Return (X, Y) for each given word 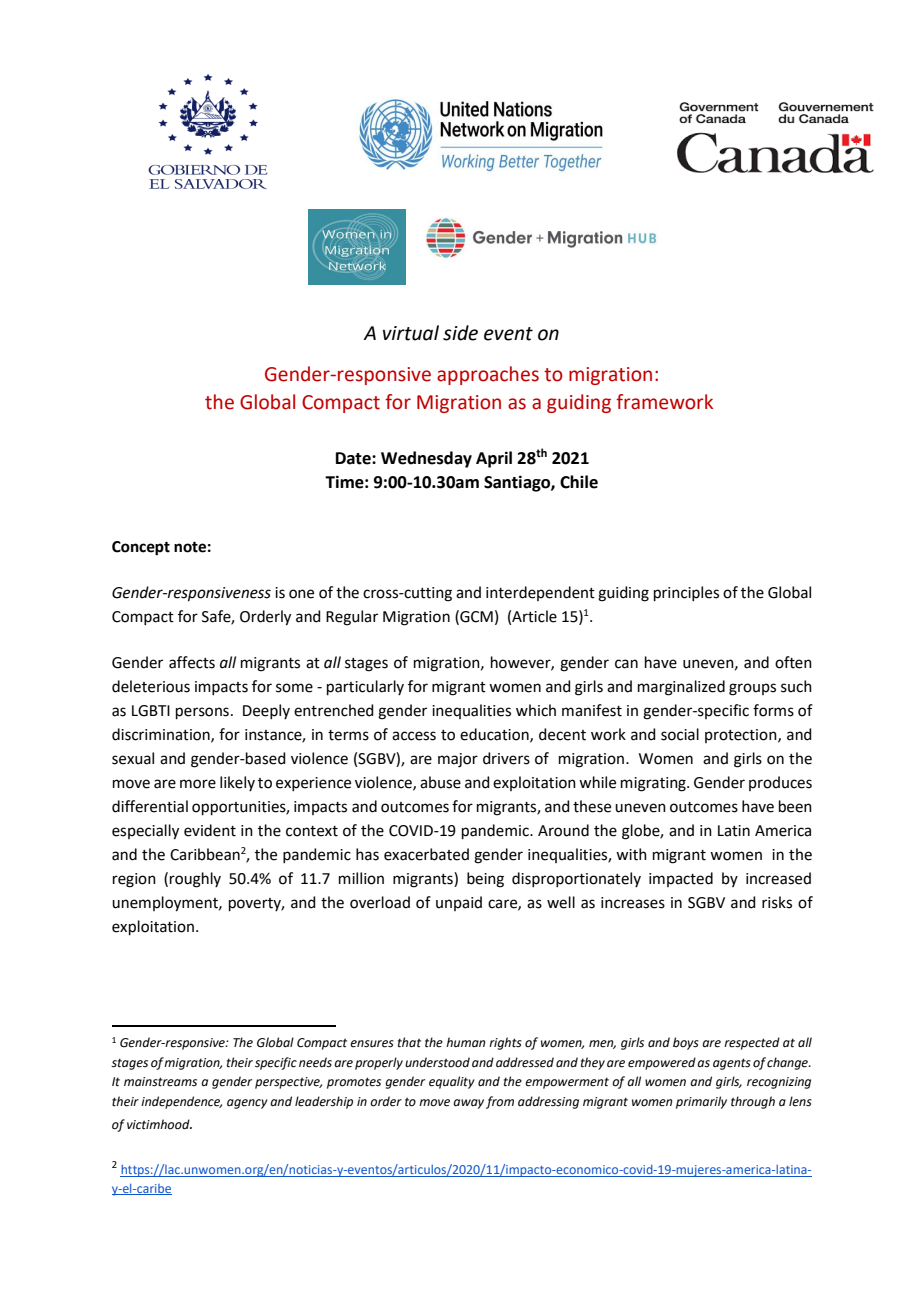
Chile (579, 482)
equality (452, 1082)
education (495, 735)
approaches (488, 375)
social (680, 734)
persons (202, 713)
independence (181, 1102)
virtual (411, 333)
